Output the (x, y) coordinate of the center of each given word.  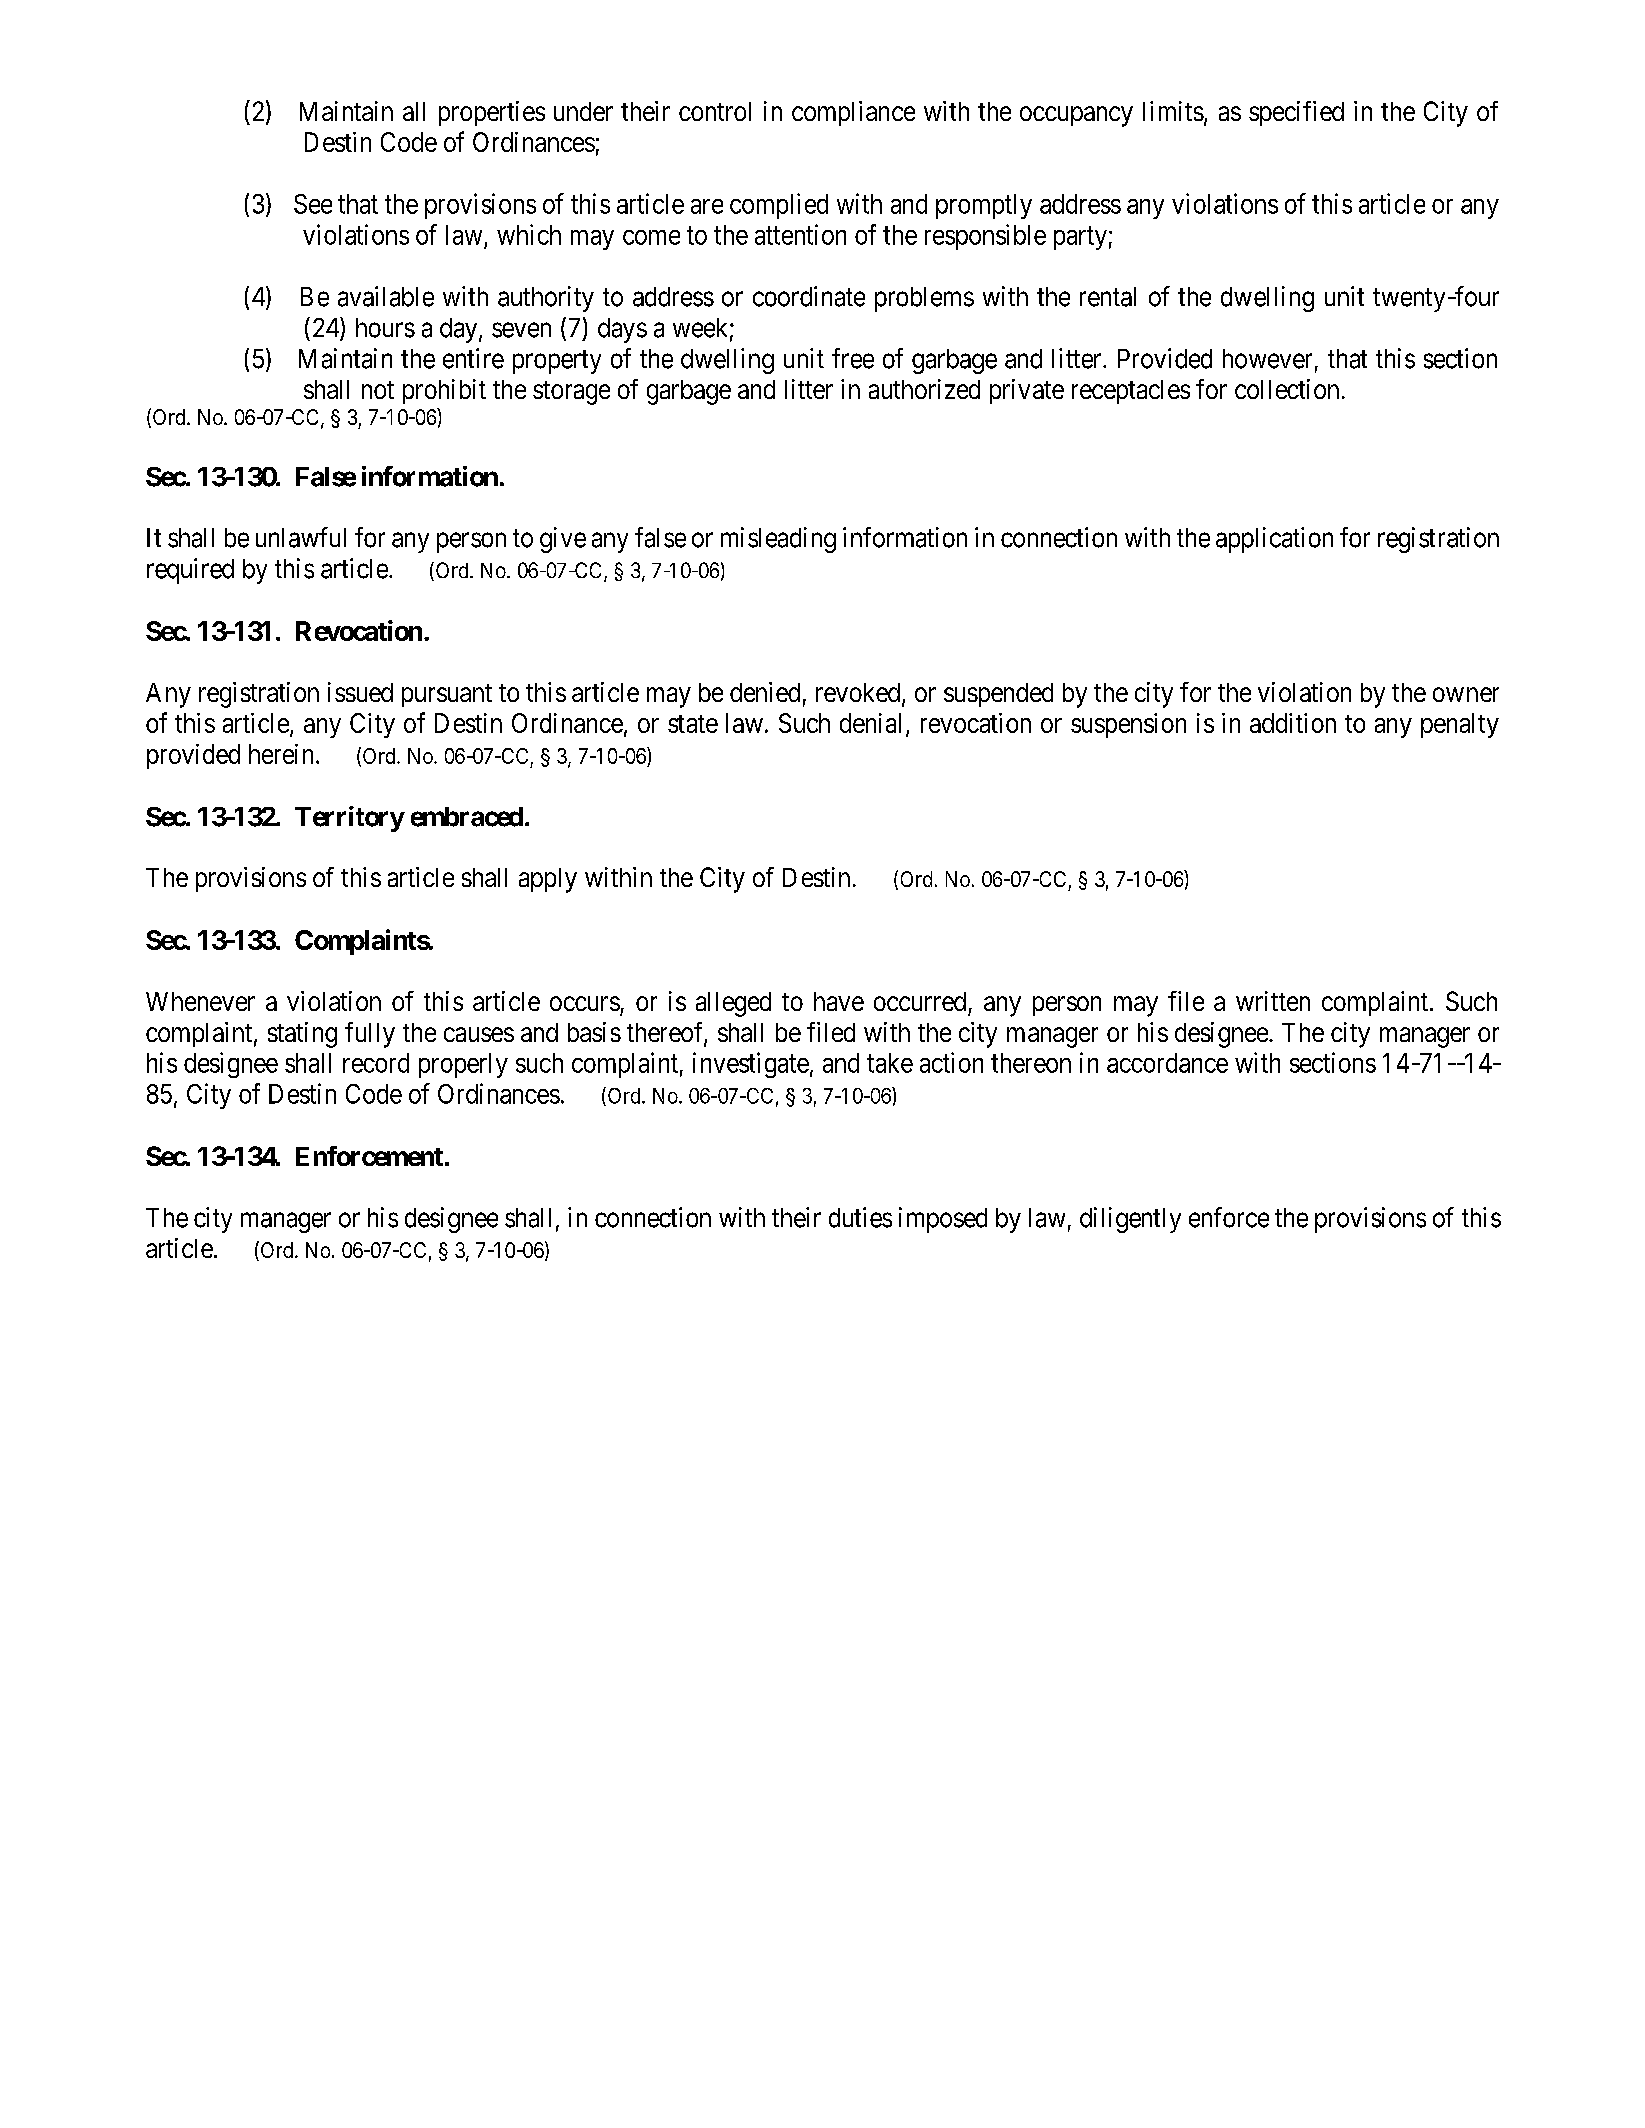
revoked (859, 694)
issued (360, 692)
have (839, 1001)
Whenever (200, 1001)
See (313, 204)
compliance (853, 113)
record (376, 1063)
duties (860, 1217)
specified (1296, 113)
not (378, 390)
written (1273, 1001)
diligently (1130, 1220)
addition (1293, 723)
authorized (924, 389)
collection (1287, 389)
